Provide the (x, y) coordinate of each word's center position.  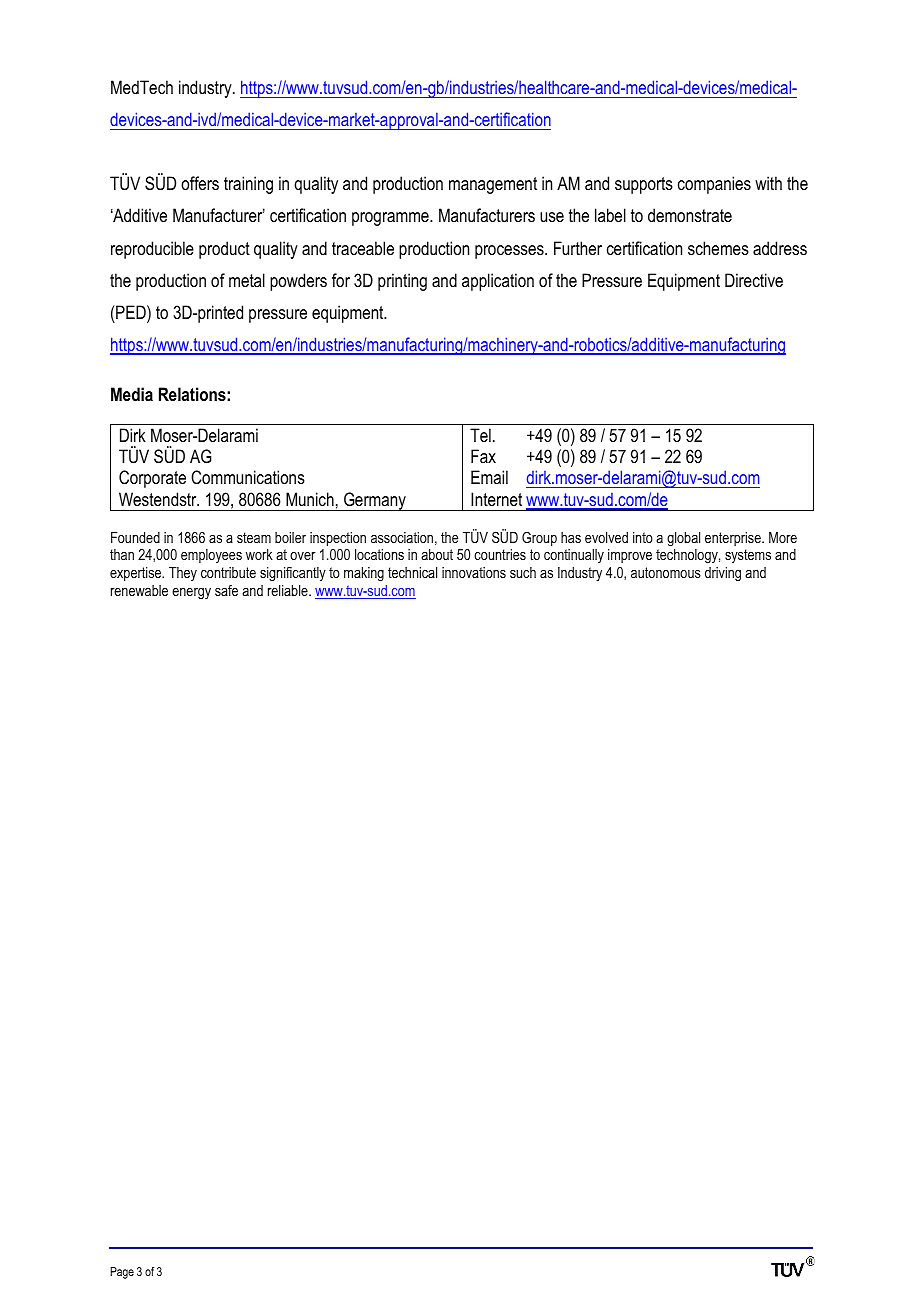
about (437, 554)
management (493, 185)
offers (200, 183)
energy (191, 593)
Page (122, 1273)
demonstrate (690, 215)
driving (723, 574)
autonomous (666, 572)
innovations (474, 572)
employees (211, 556)
